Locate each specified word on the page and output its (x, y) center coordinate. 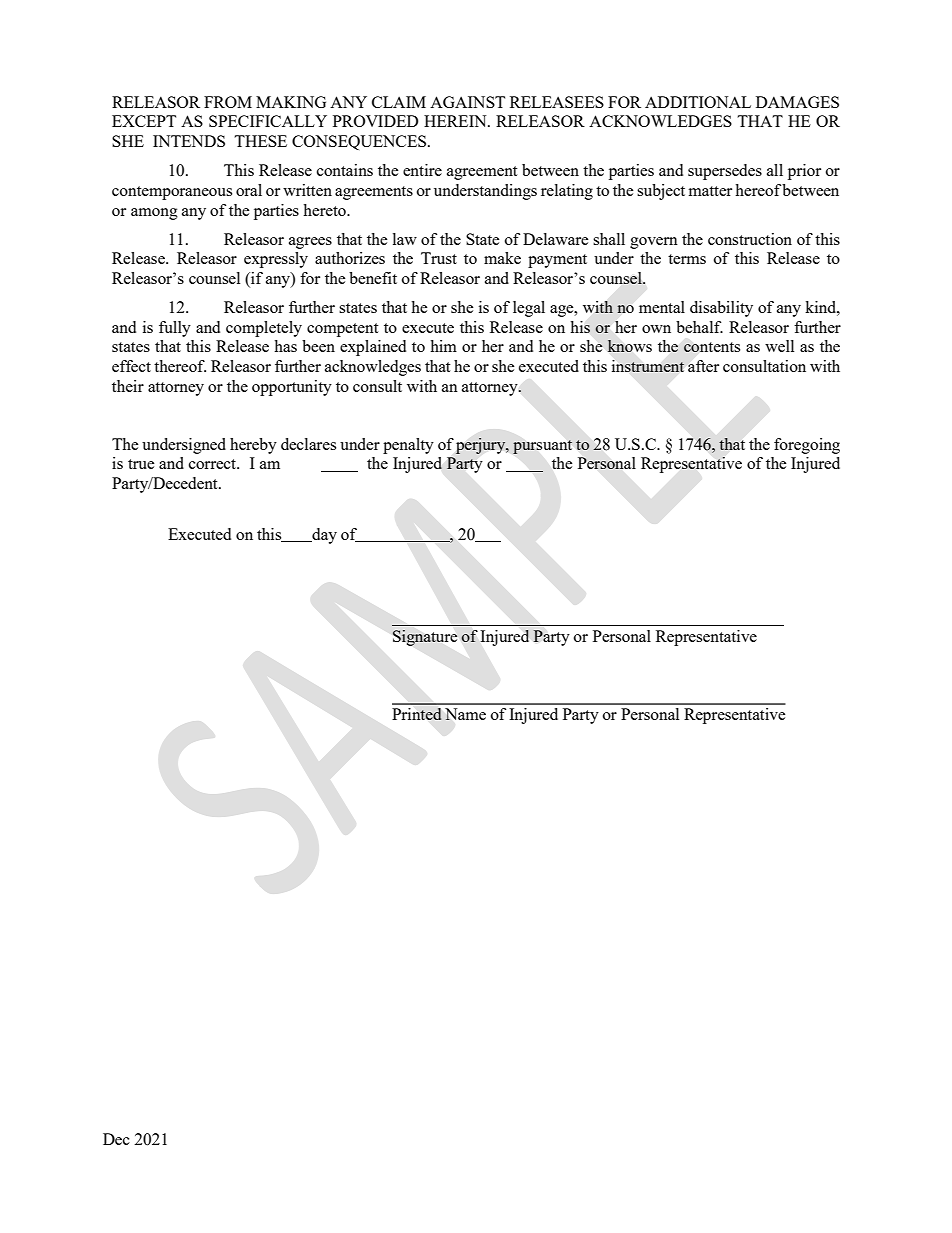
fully (175, 329)
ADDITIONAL (698, 102)
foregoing (807, 446)
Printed (417, 714)
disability (721, 309)
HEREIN (456, 121)
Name (465, 714)
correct (214, 464)
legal (529, 309)
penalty (408, 446)
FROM (228, 102)
